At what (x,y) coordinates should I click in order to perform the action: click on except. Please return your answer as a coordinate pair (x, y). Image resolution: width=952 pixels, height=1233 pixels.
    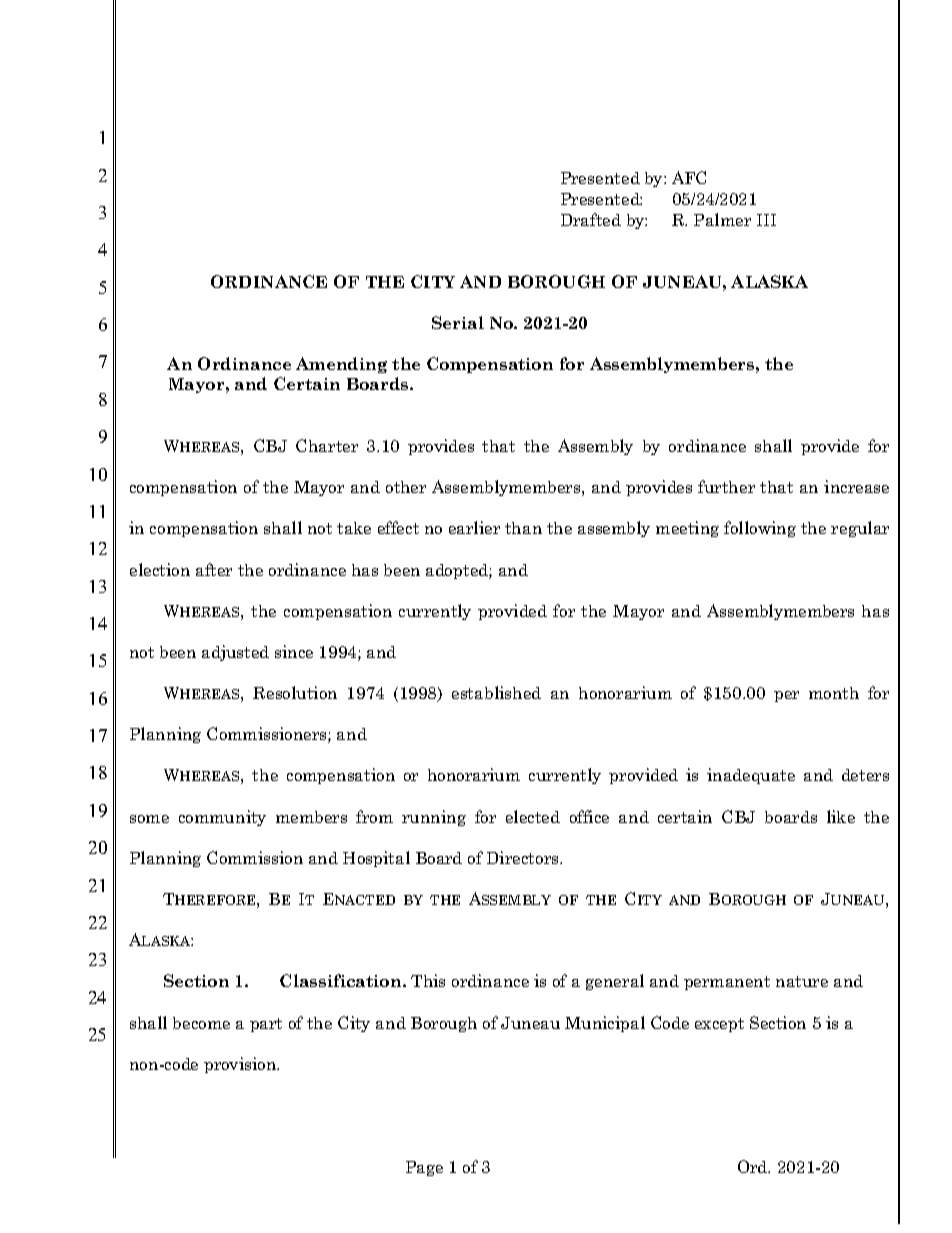
    Looking at the image, I should click on (719, 1025).
